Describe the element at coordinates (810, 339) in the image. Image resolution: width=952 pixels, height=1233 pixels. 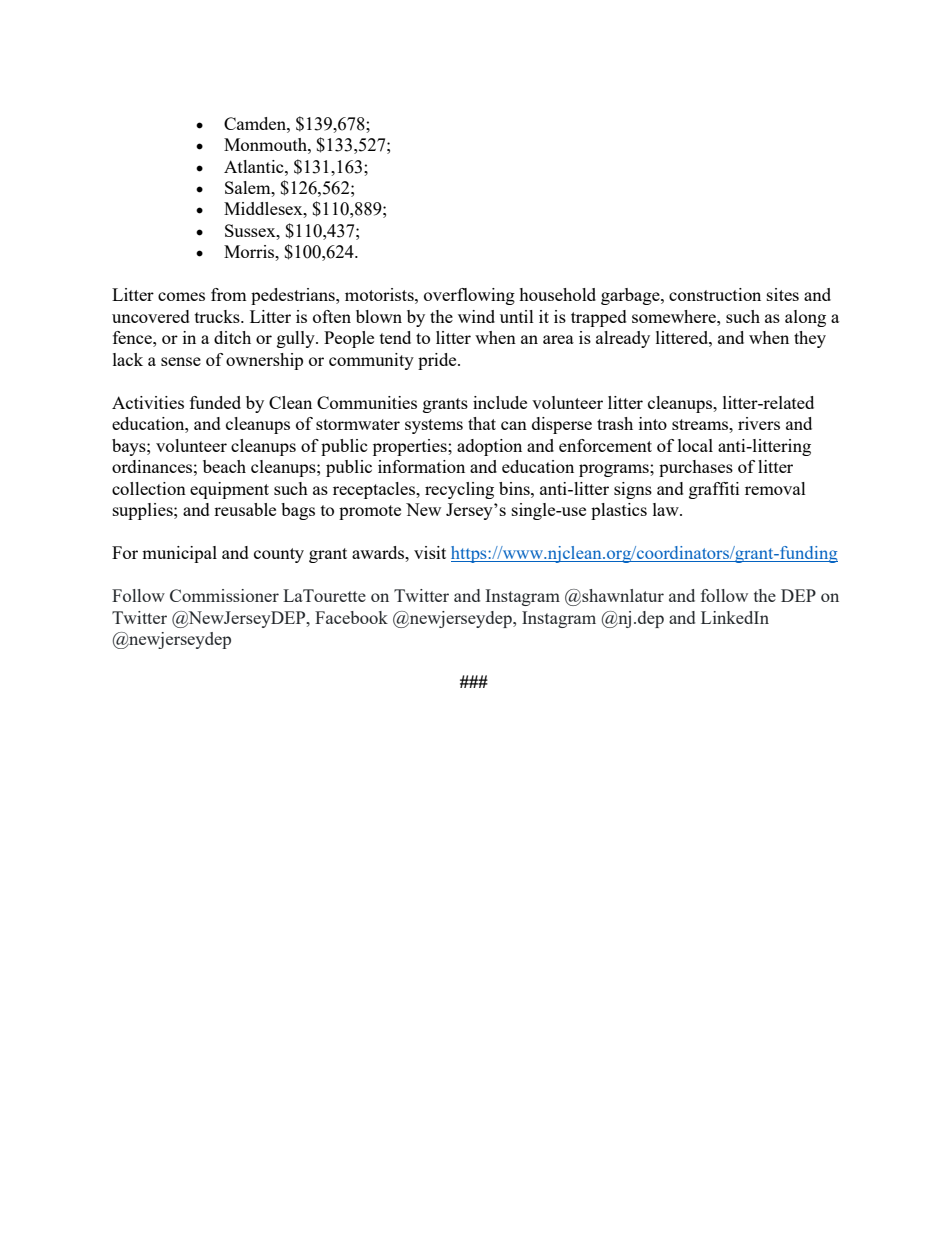
I see `they` at that location.
